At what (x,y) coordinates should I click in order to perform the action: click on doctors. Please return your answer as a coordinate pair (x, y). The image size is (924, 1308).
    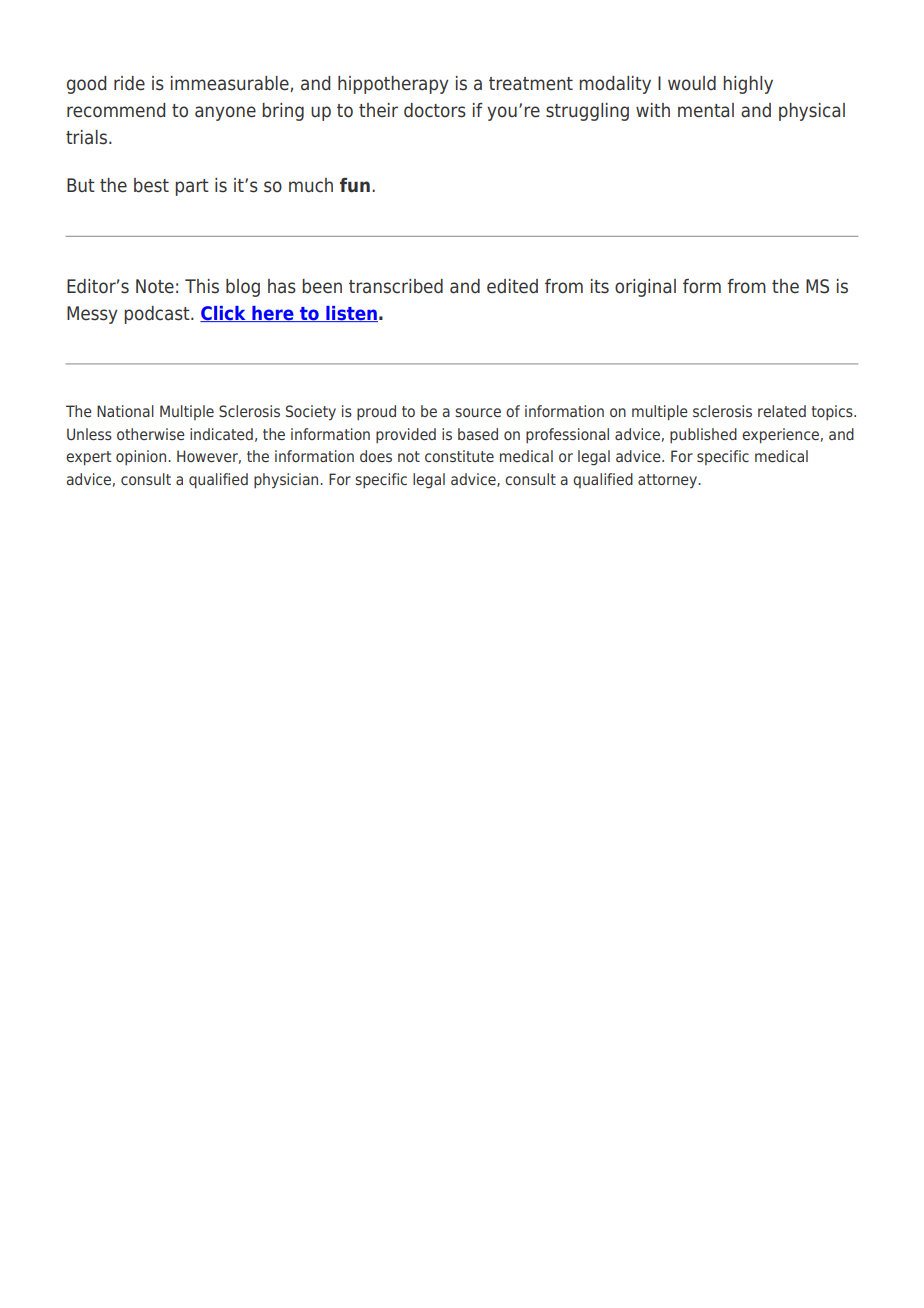
    Looking at the image, I should click on (435, 110).
